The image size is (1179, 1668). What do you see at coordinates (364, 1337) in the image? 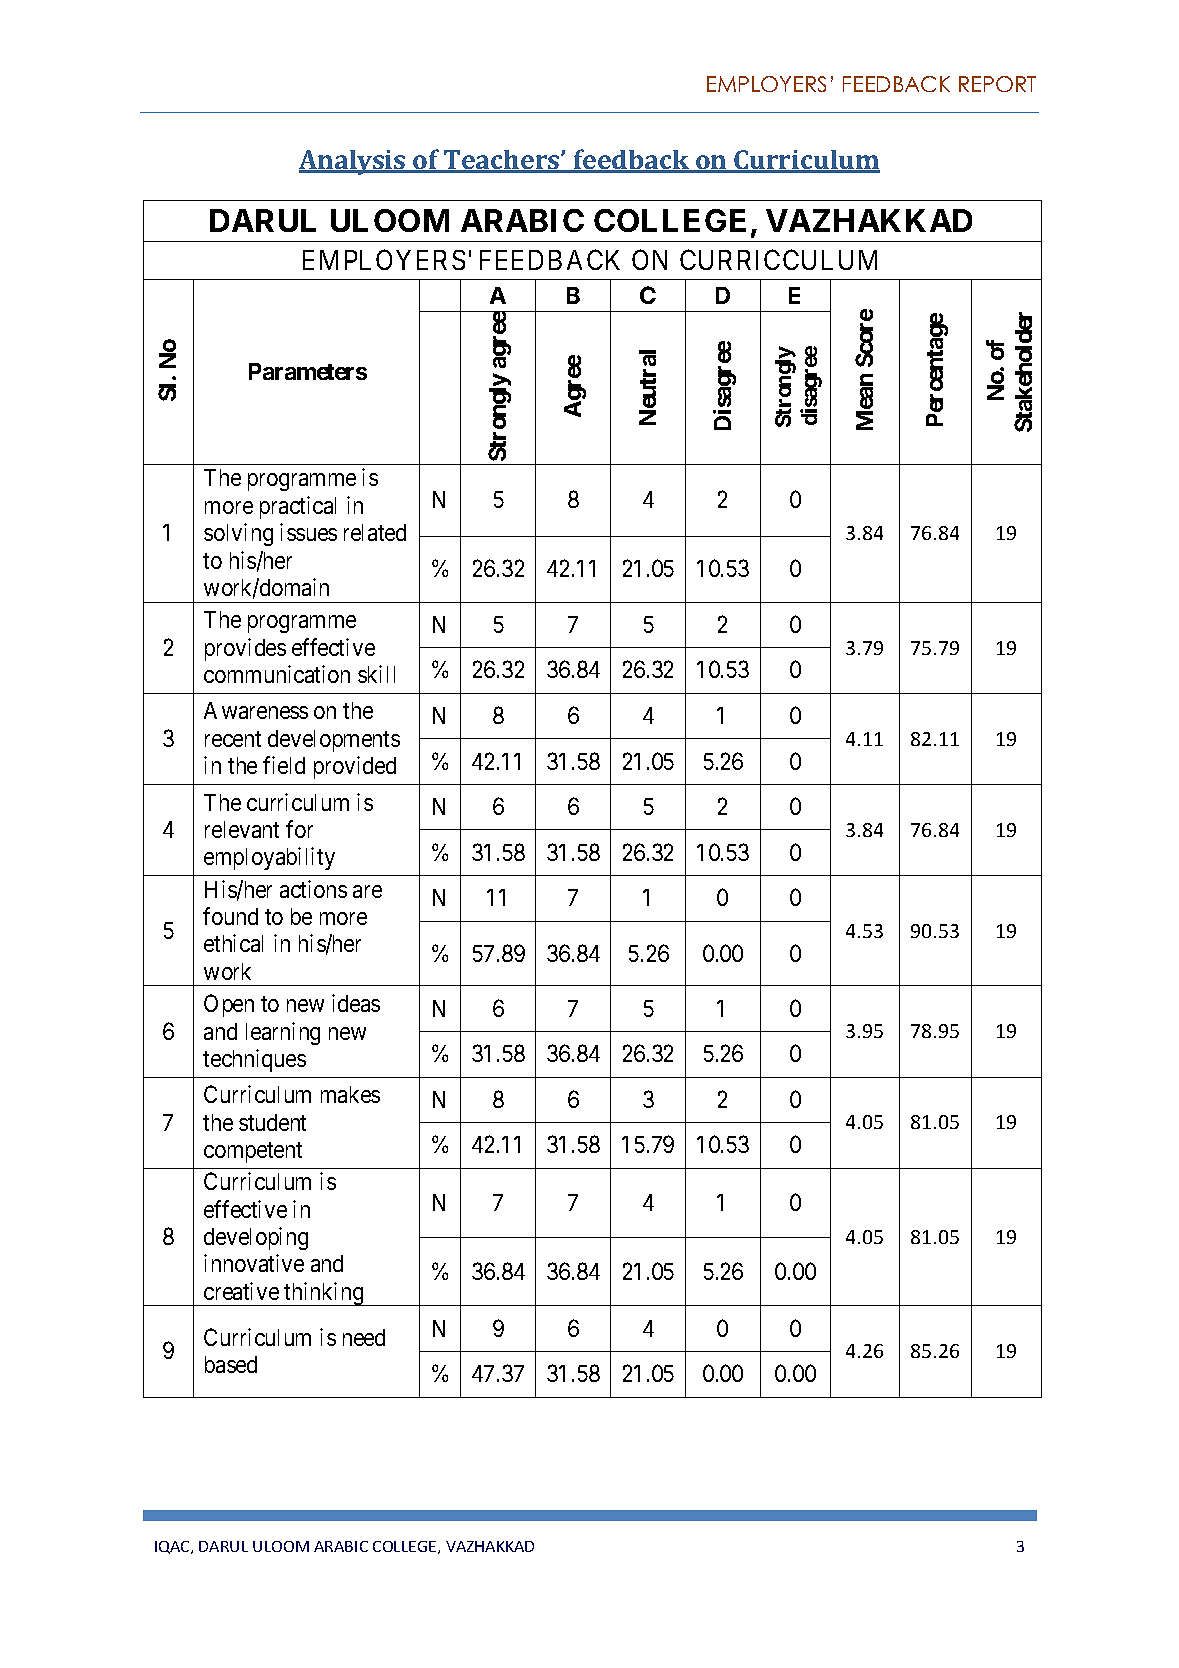
I see `need` at bounding box center [364, 1337].
